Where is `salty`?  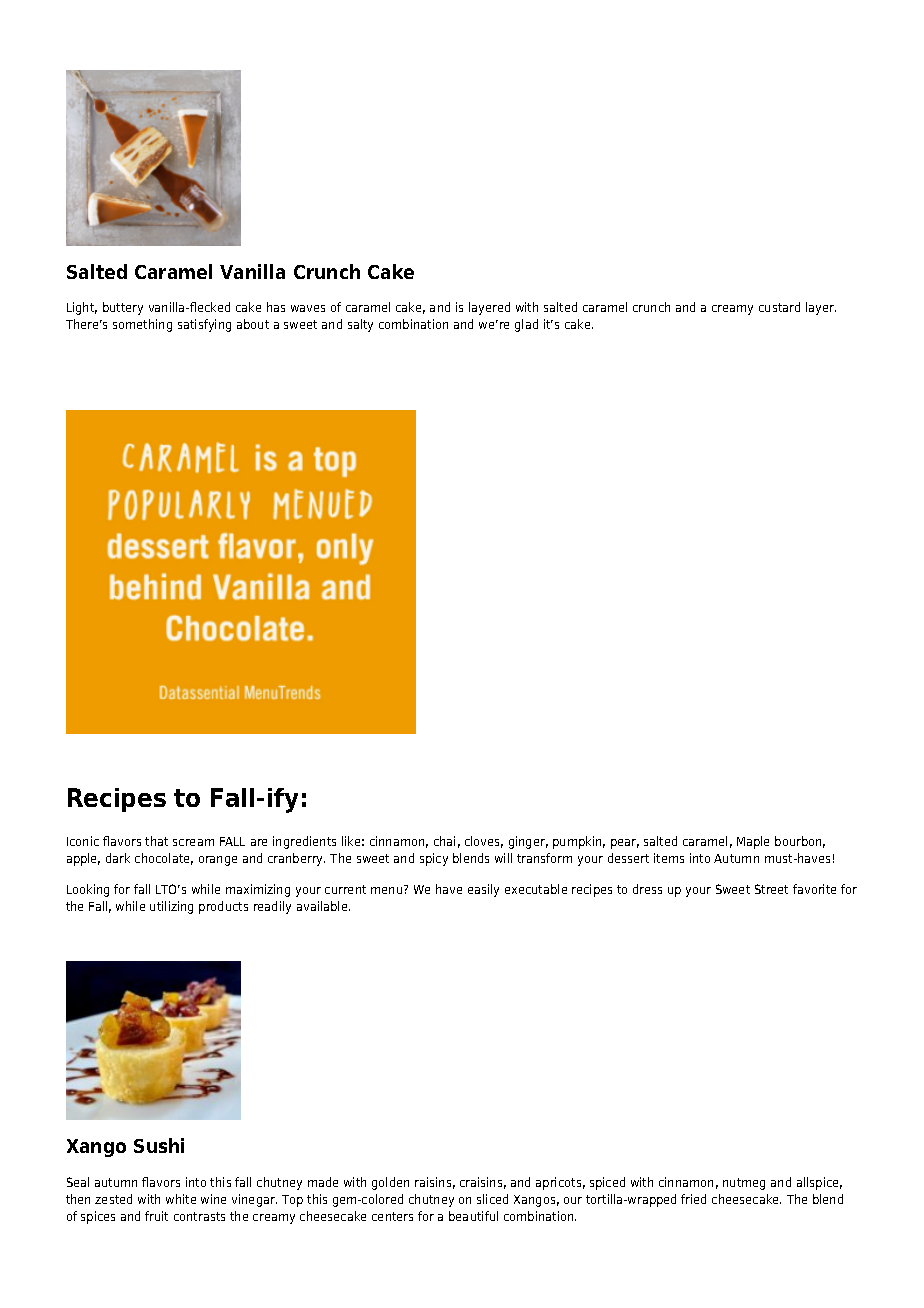 salty is located at coordinates (360, 325).
